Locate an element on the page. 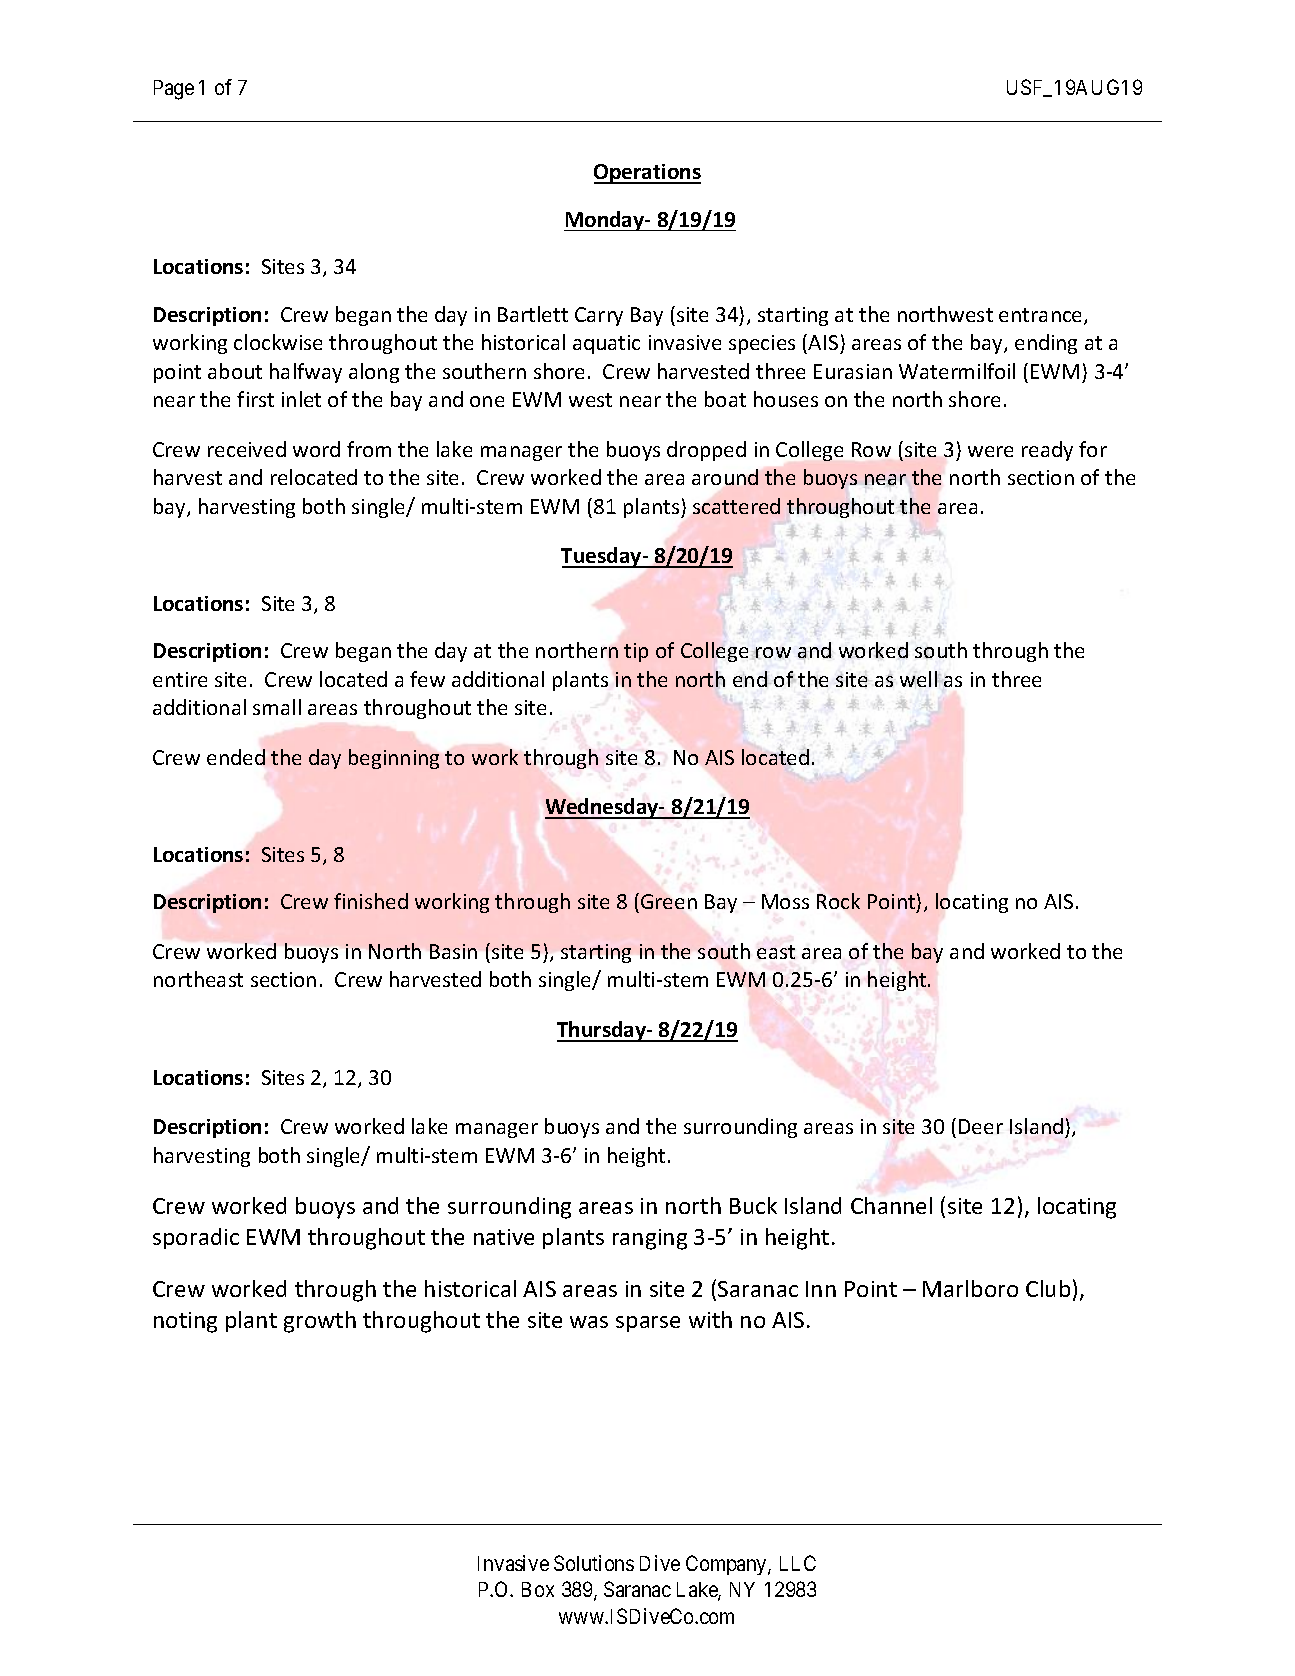 The width and height of the image is (1295, 1676). Rock is located at coordinates (838, 901).
